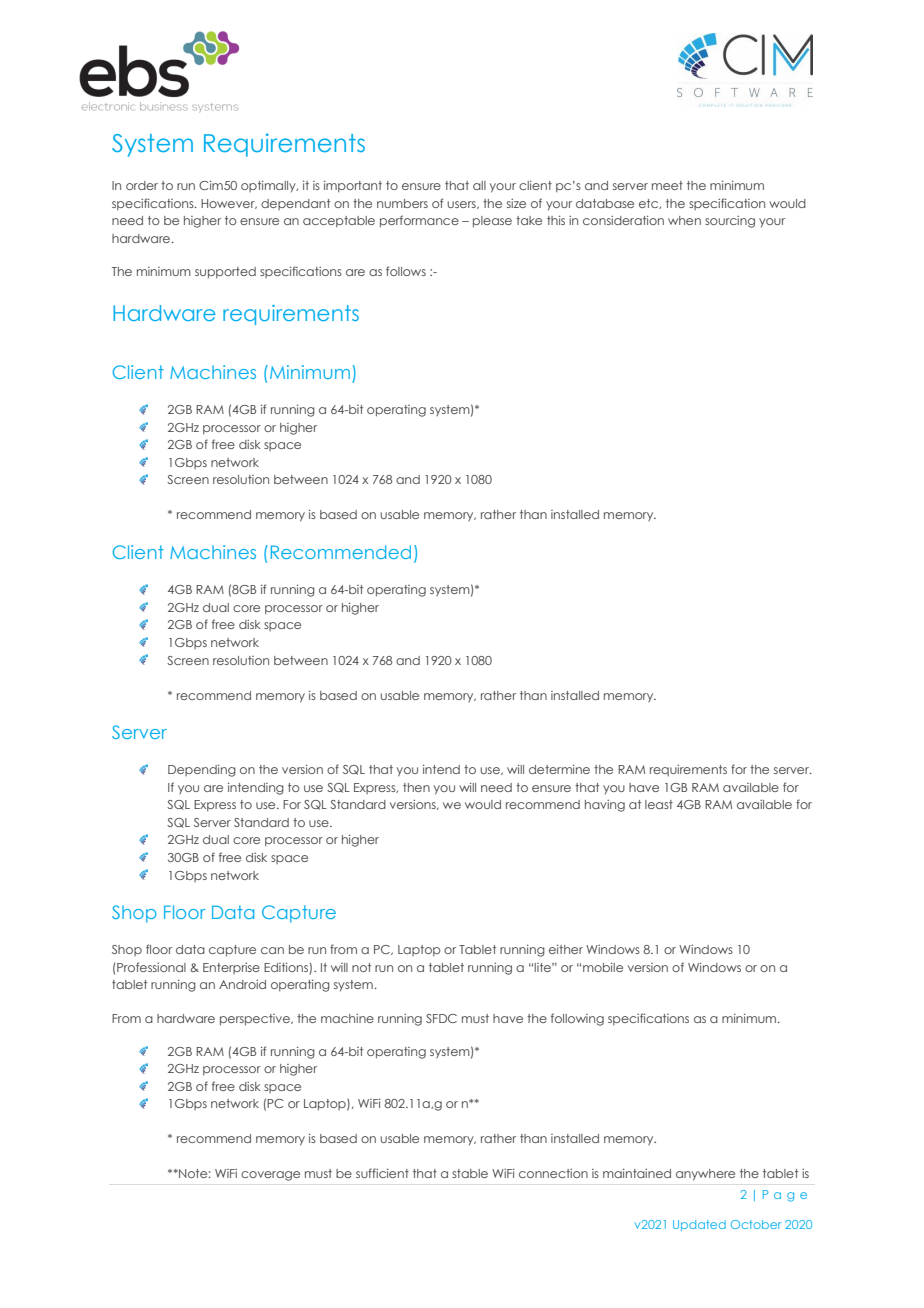 The height and width of the screenshot is (1308, 924). What do you see at coordinates (419, 221) in the screenshot?
I see `performance` at bounding box center [419, 221].
